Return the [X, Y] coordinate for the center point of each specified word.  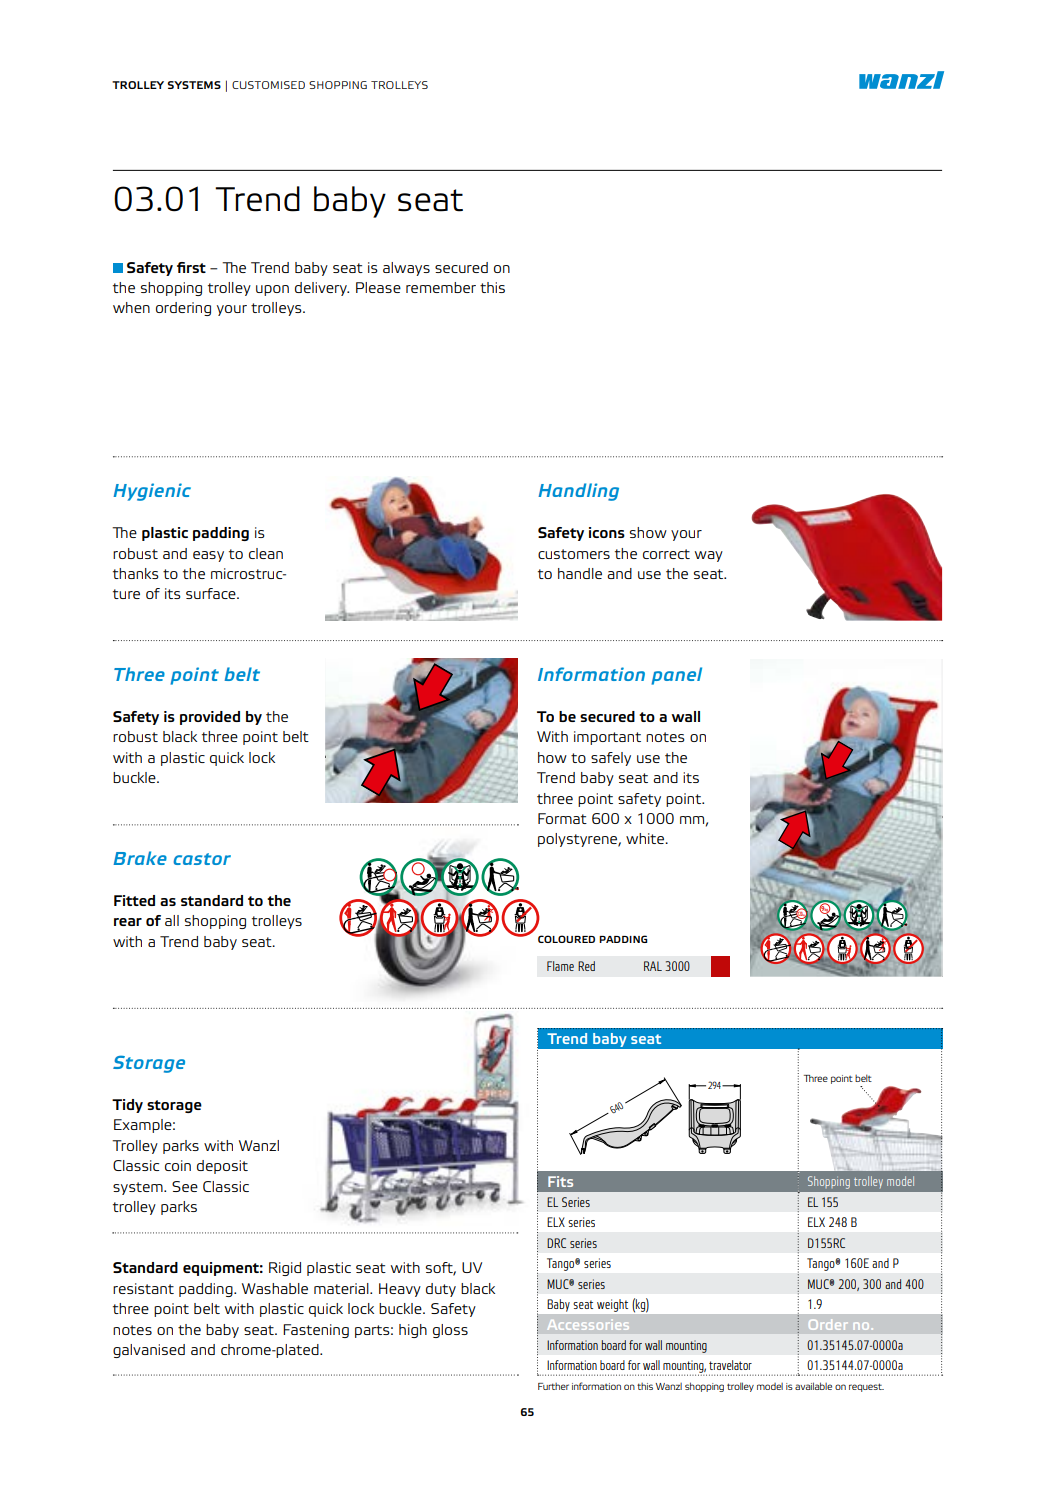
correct [666, 554]
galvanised [149, 1351]
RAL [653, 966]
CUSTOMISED [268, 85]
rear [128, 922]
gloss [450, 1331]
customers [574, 554]
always [406, 269]
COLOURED [566, 939]
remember [441, 287]
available [813, 1386]
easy [208, 556]
